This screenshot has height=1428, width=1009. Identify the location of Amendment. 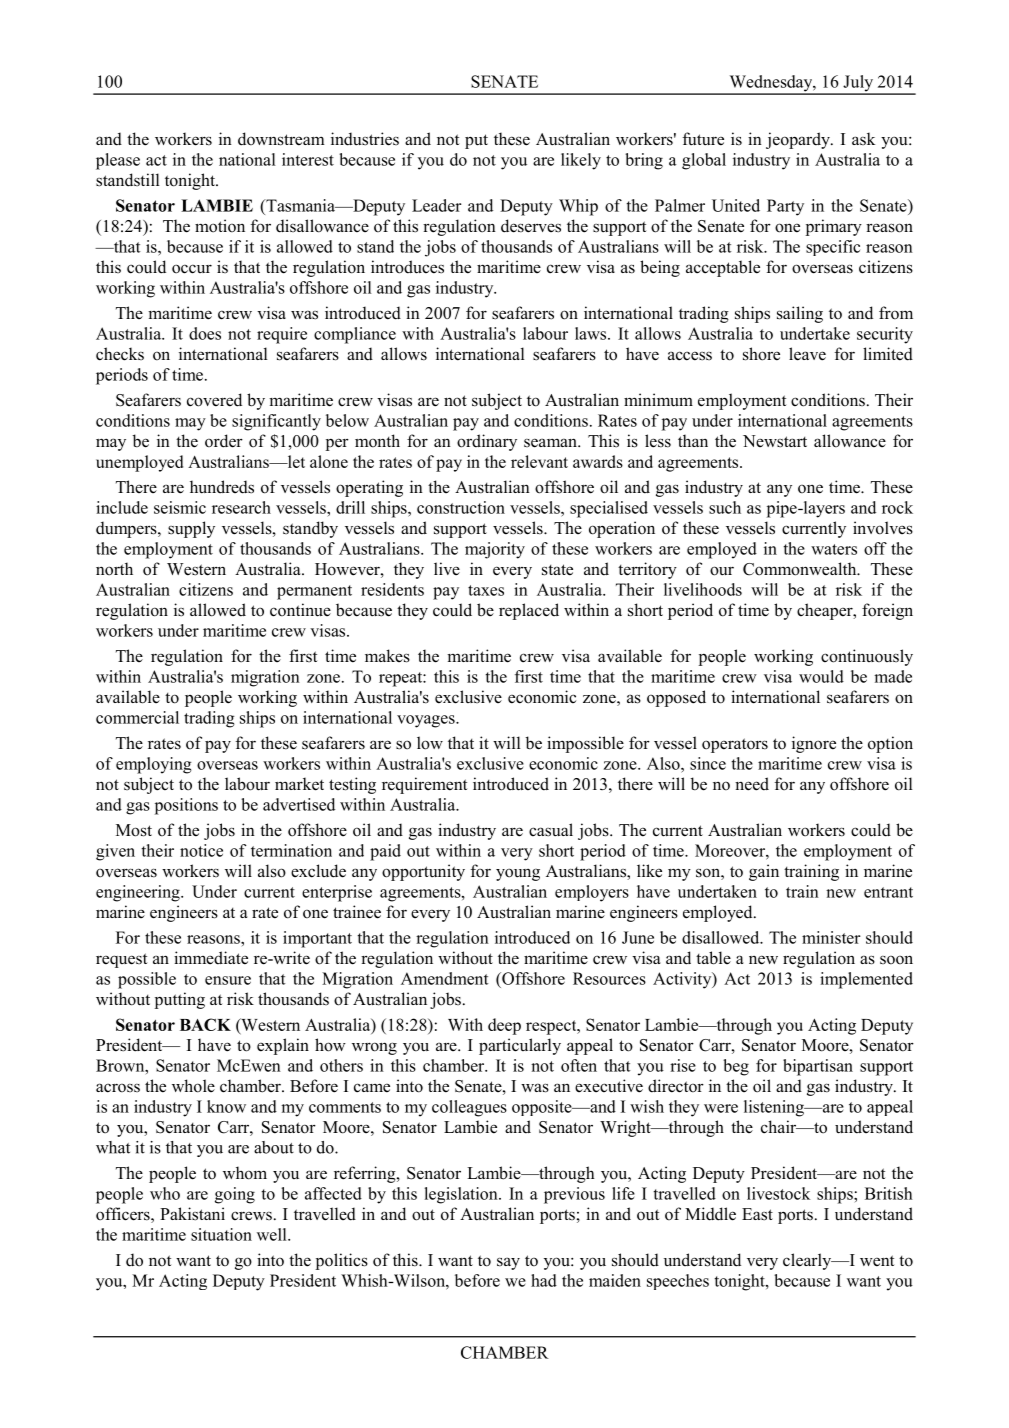
(445, 978).
